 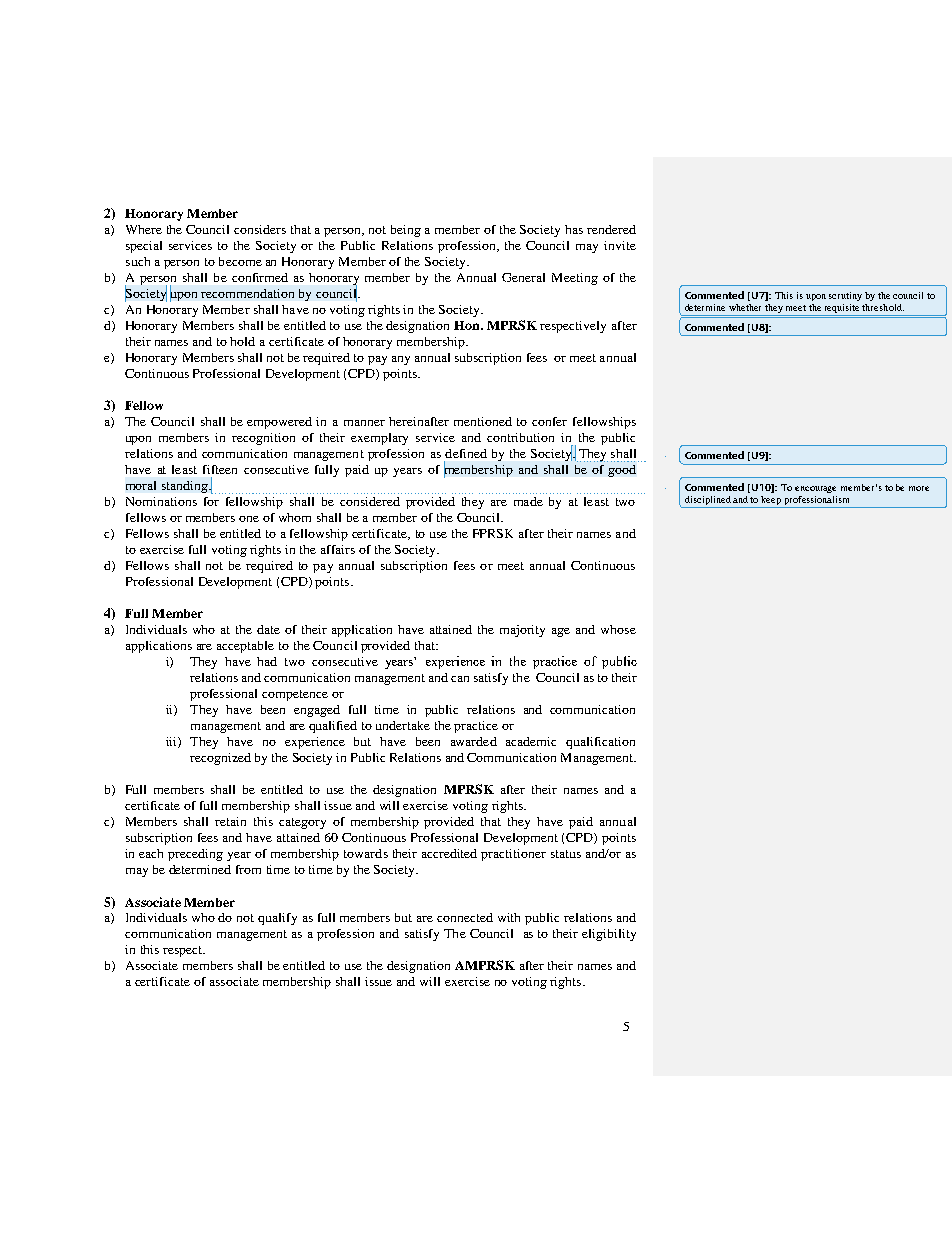 I want to click on acceptable, so click(x=245, y=647).
